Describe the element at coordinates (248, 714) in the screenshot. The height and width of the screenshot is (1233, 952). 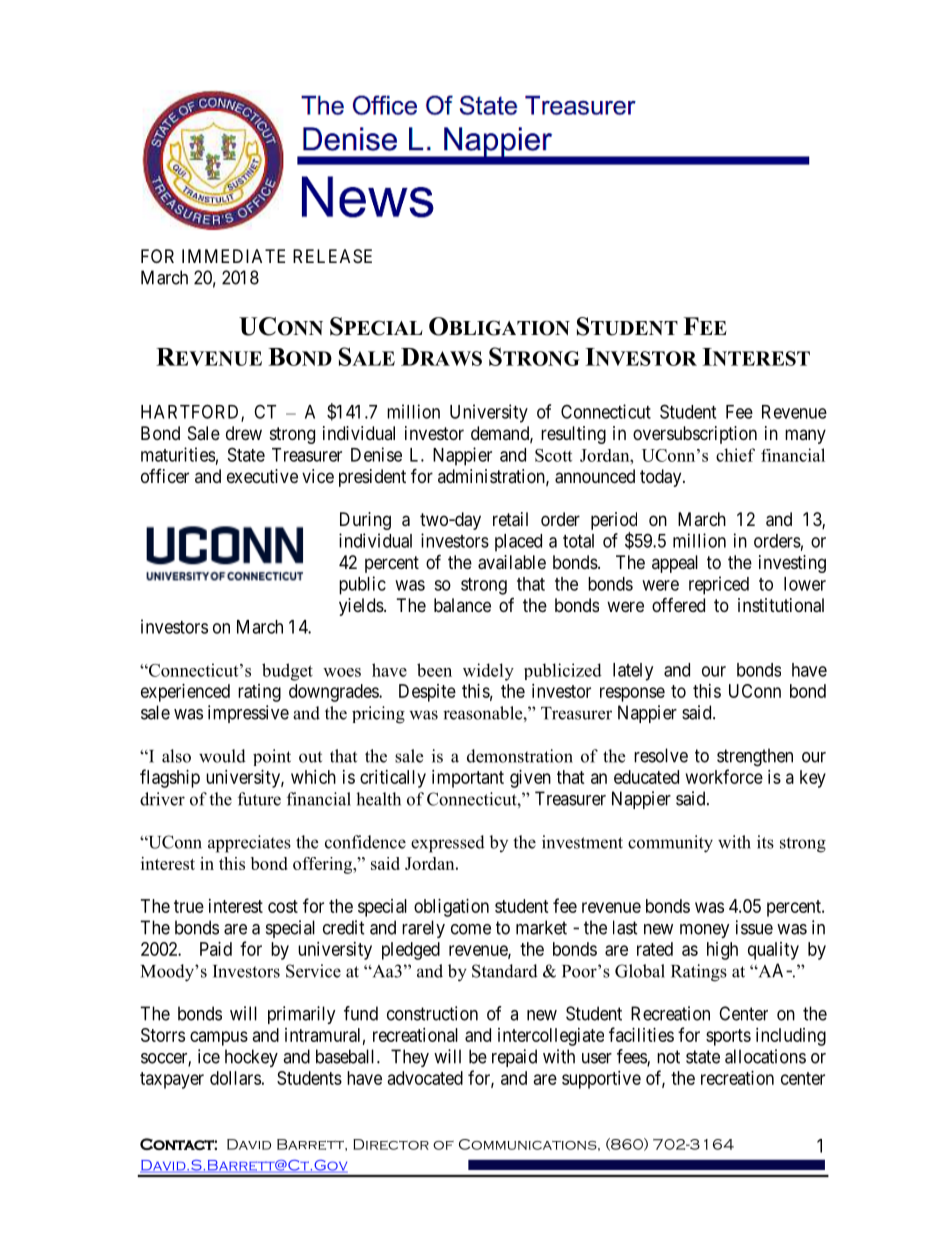
I see `impressive` at that location.
